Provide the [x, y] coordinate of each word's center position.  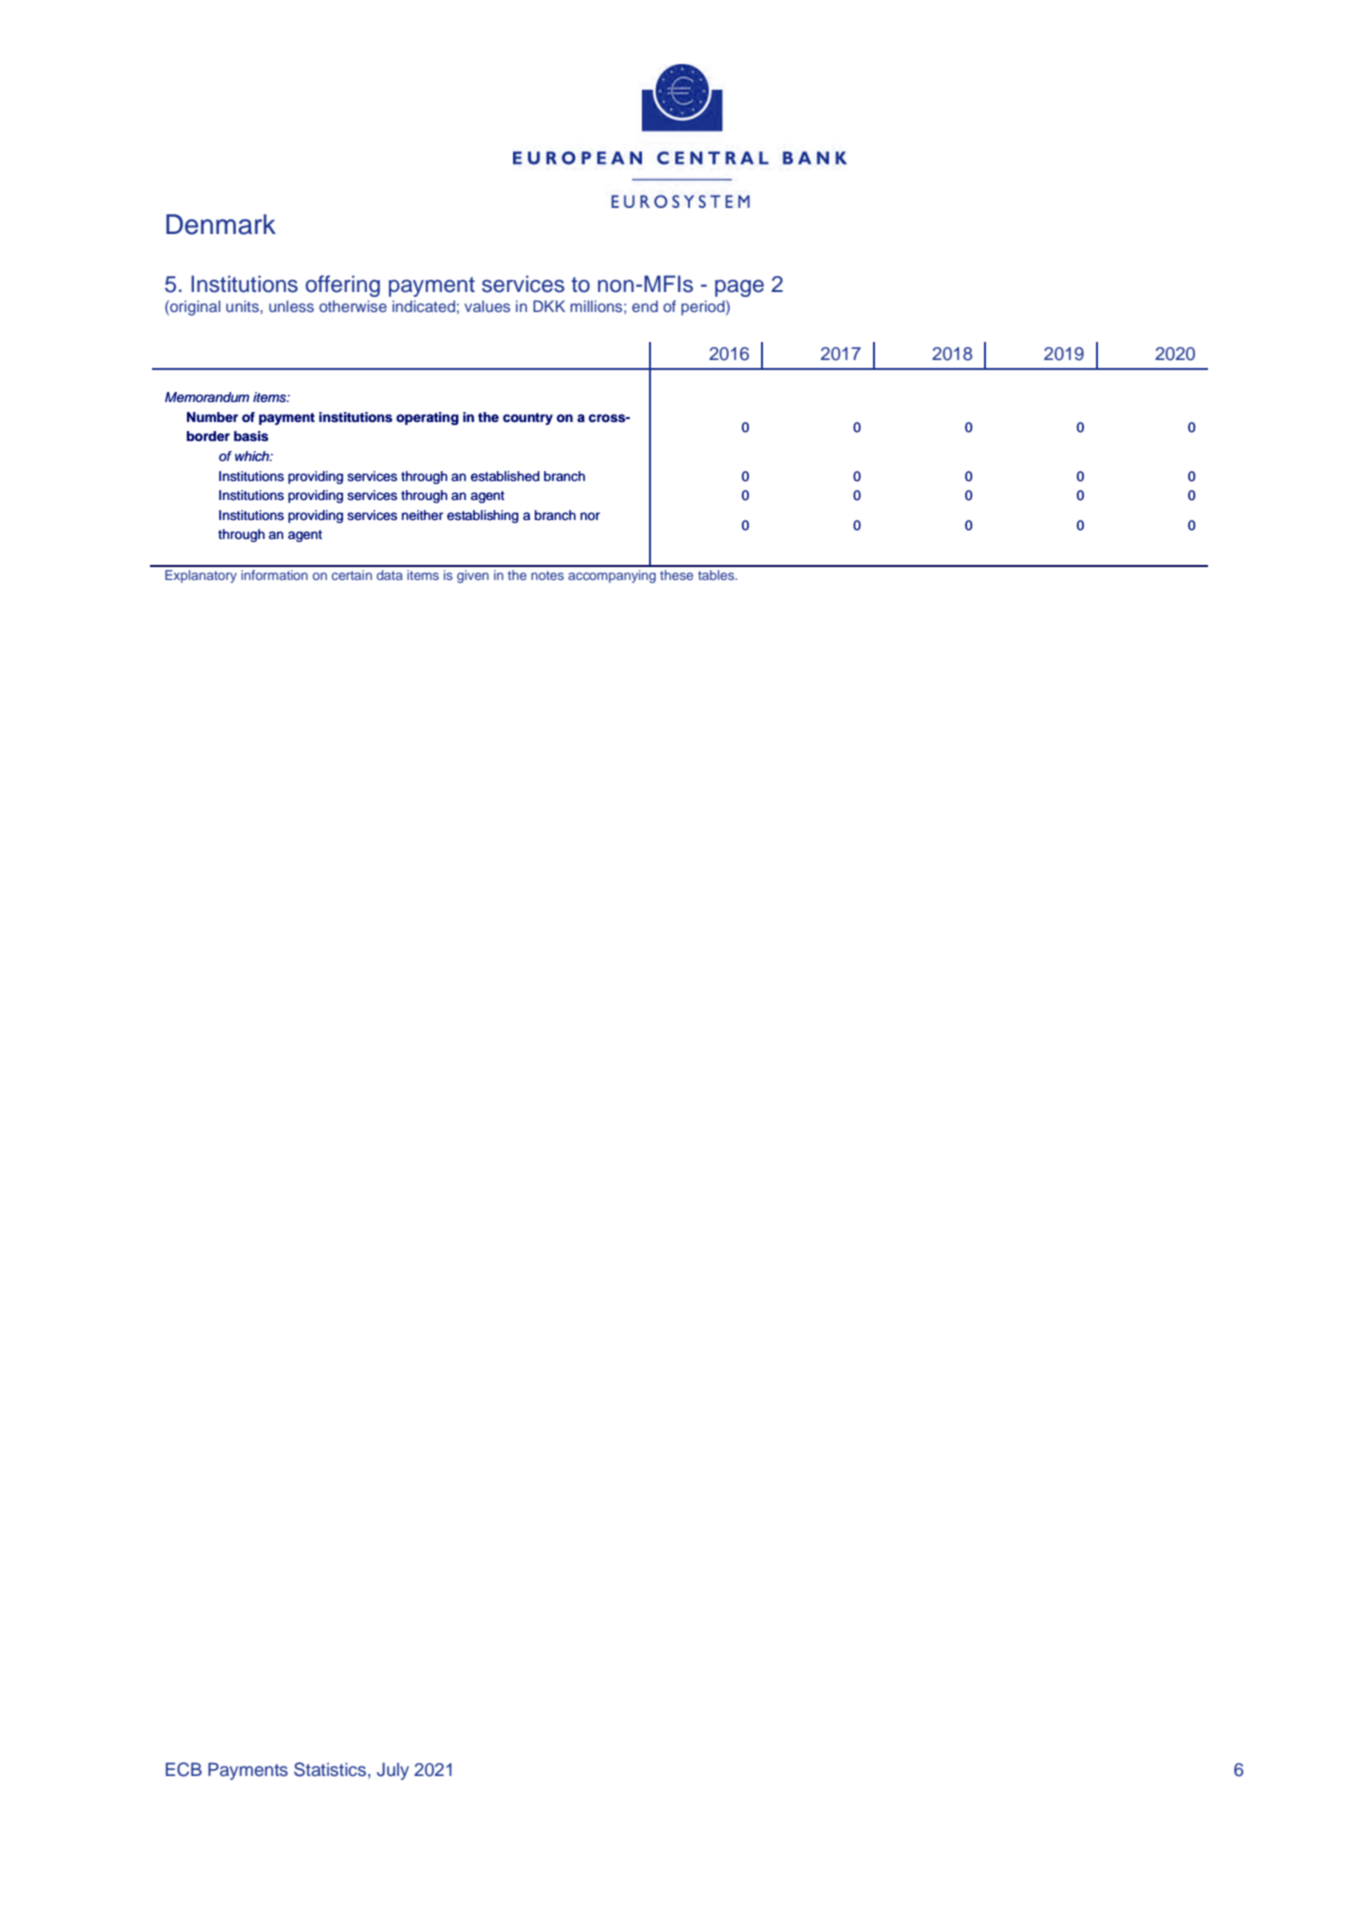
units [243, 306]
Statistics [330, 1769]
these [676, 575]
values [487, 306]
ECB [184, 1769]
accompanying [612, 576]
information [274, 575]
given [473, 576]
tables [717, 575]
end [645, 306]
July [393, 1771]
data [390, 575]
